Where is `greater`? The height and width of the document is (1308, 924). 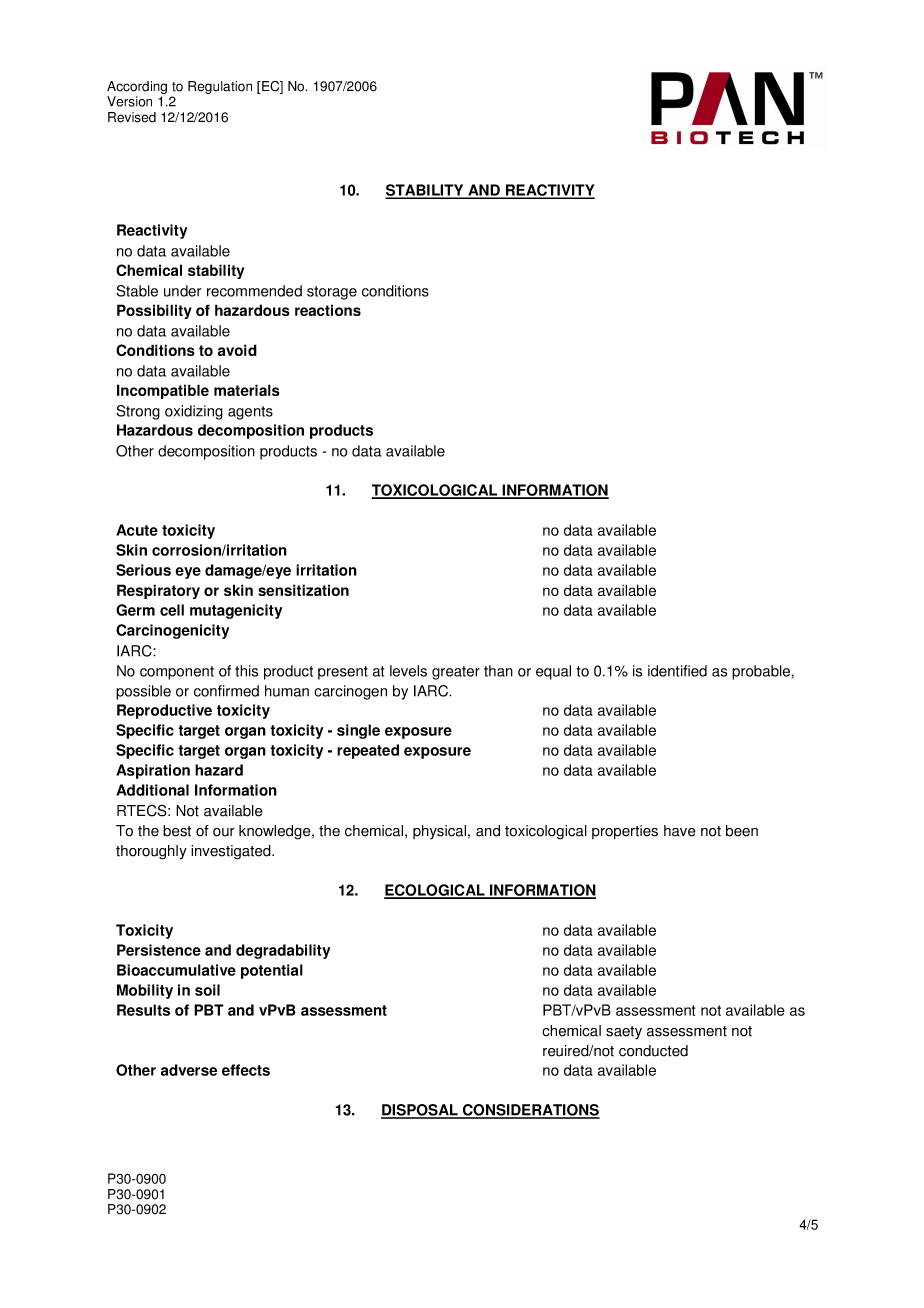 greater is located at coordinates (456, 673).
